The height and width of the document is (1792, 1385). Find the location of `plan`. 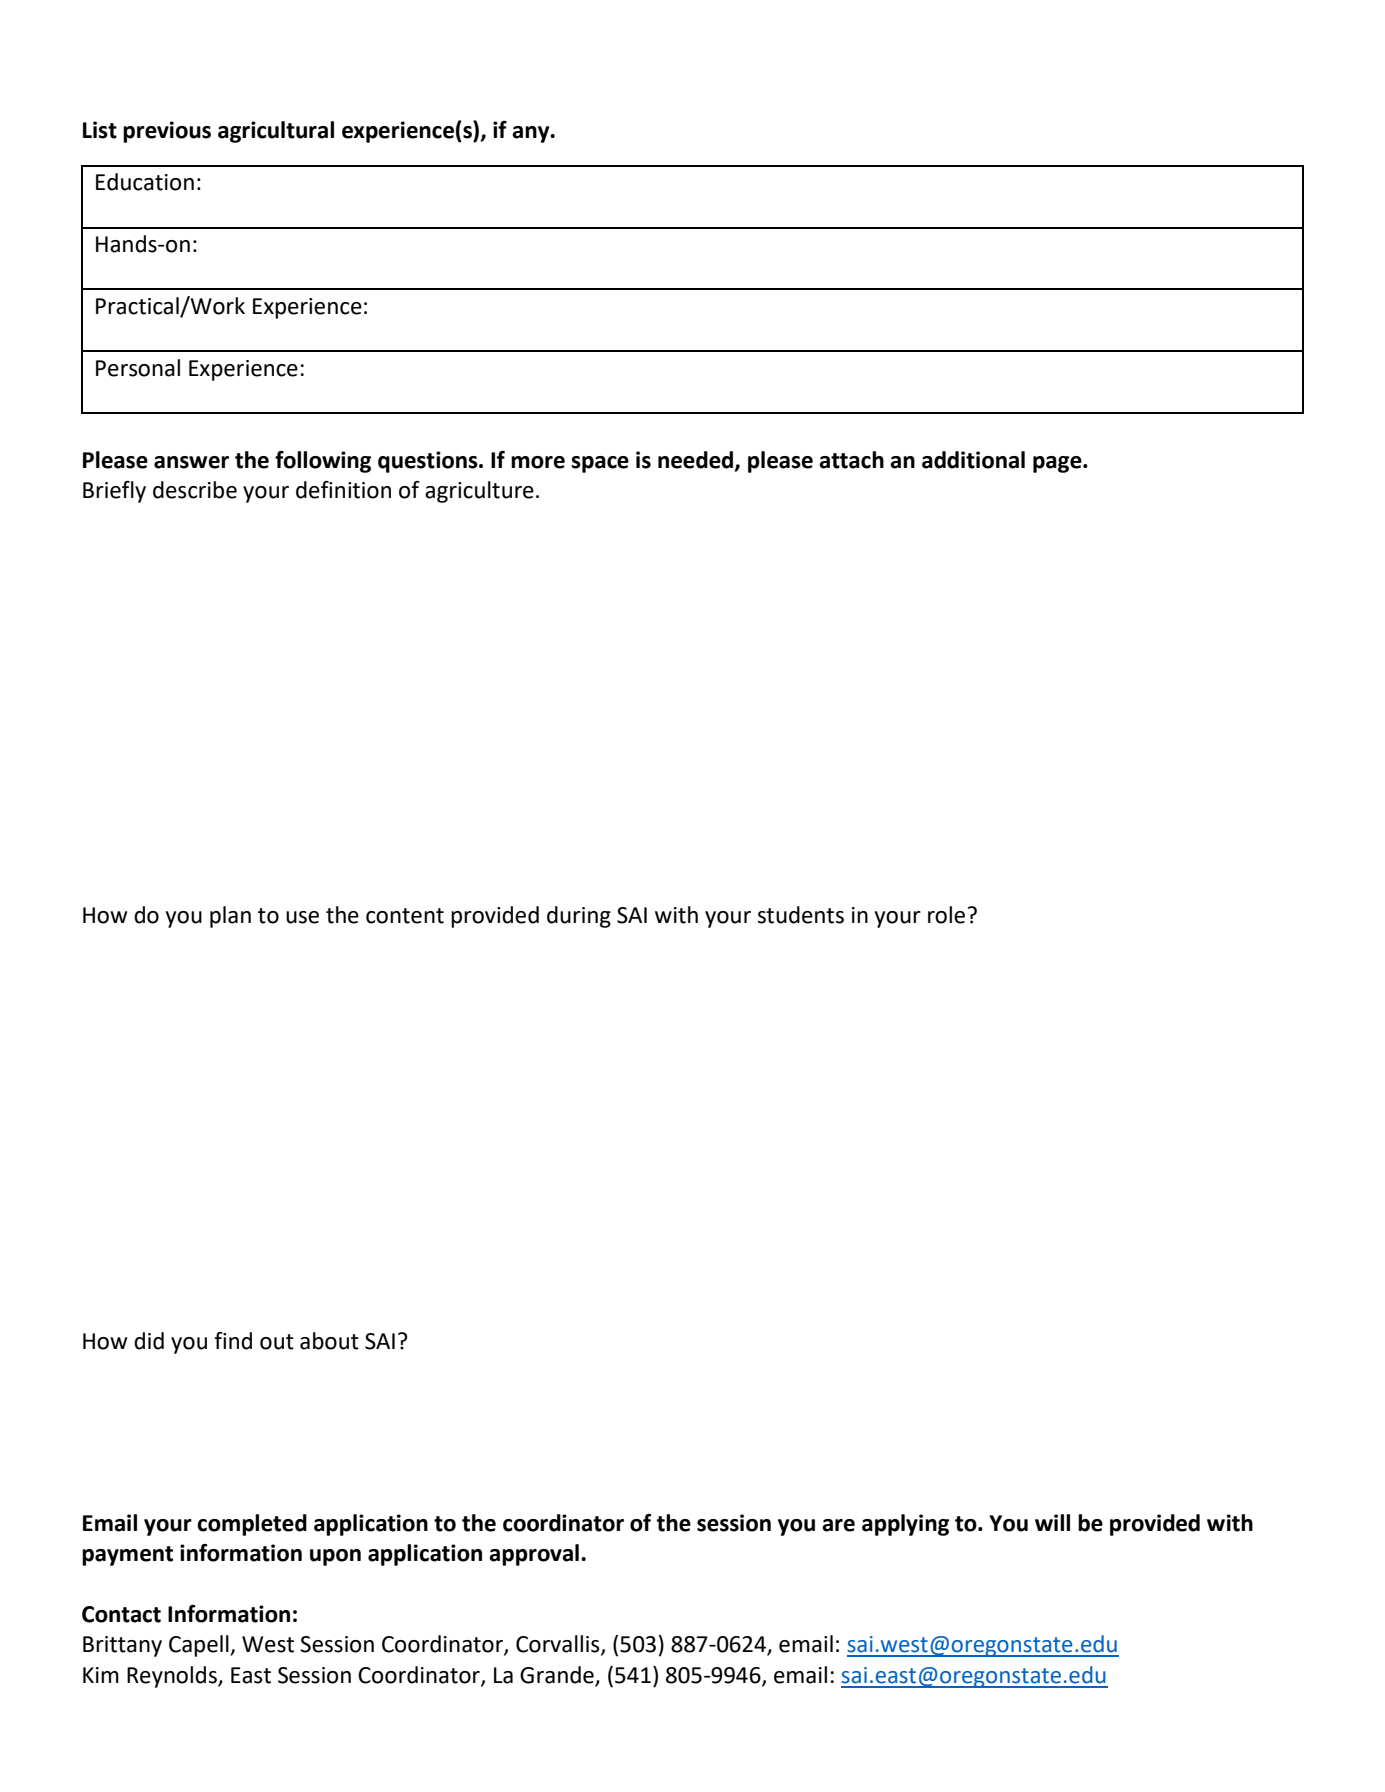

plan is located at coordinates (230, 917).
